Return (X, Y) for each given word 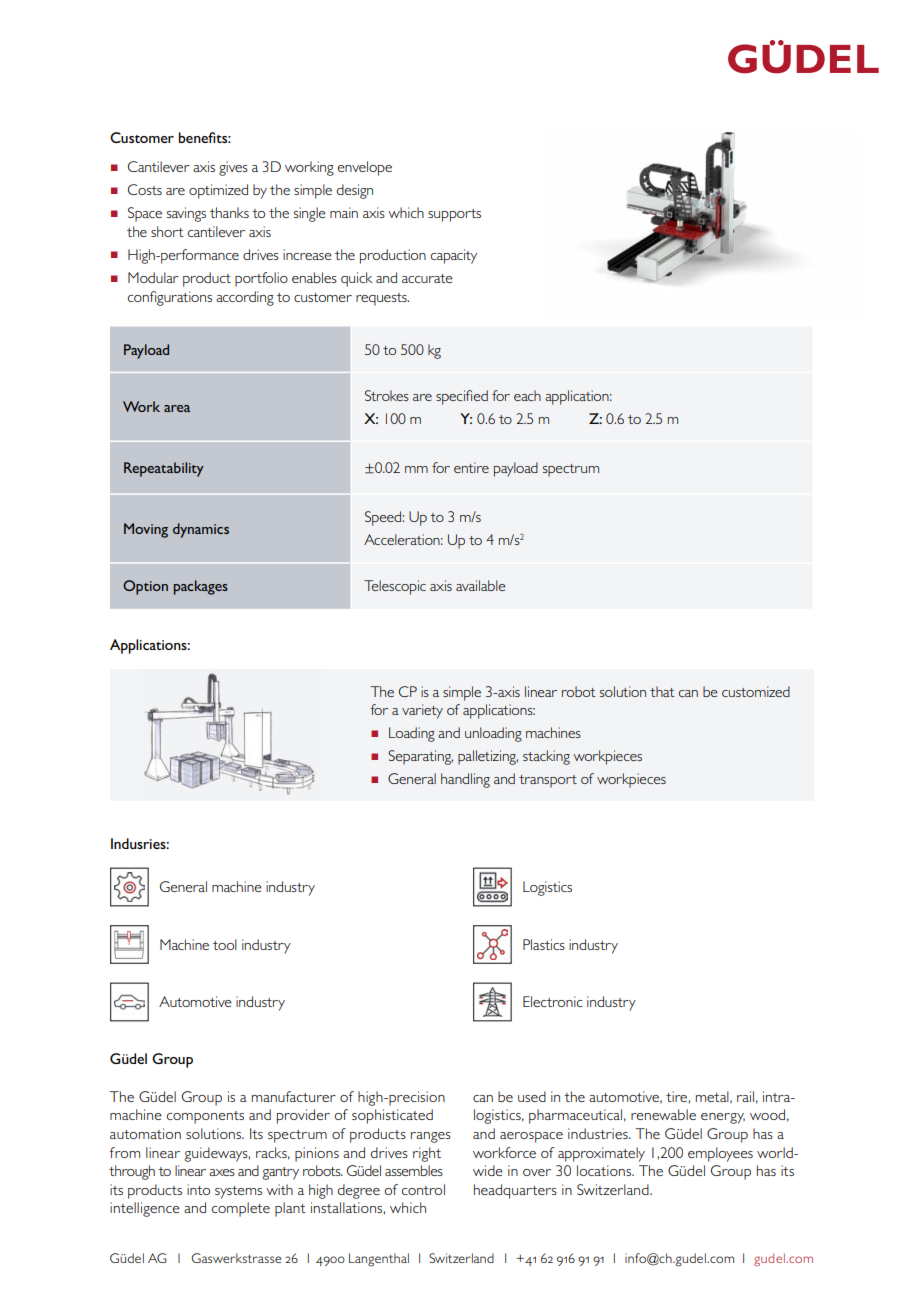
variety (422, 711)
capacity (454, 256)
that (662, 691)
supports (454, 215)
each (527, 395)
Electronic (553, 1001)
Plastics (544, 944)
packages (201, 587)
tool (225, 944)
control (423, 1189)
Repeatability (164, 469)
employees (720, 1154)
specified (462, 397)
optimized (218, 191)
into (198, 1189)
